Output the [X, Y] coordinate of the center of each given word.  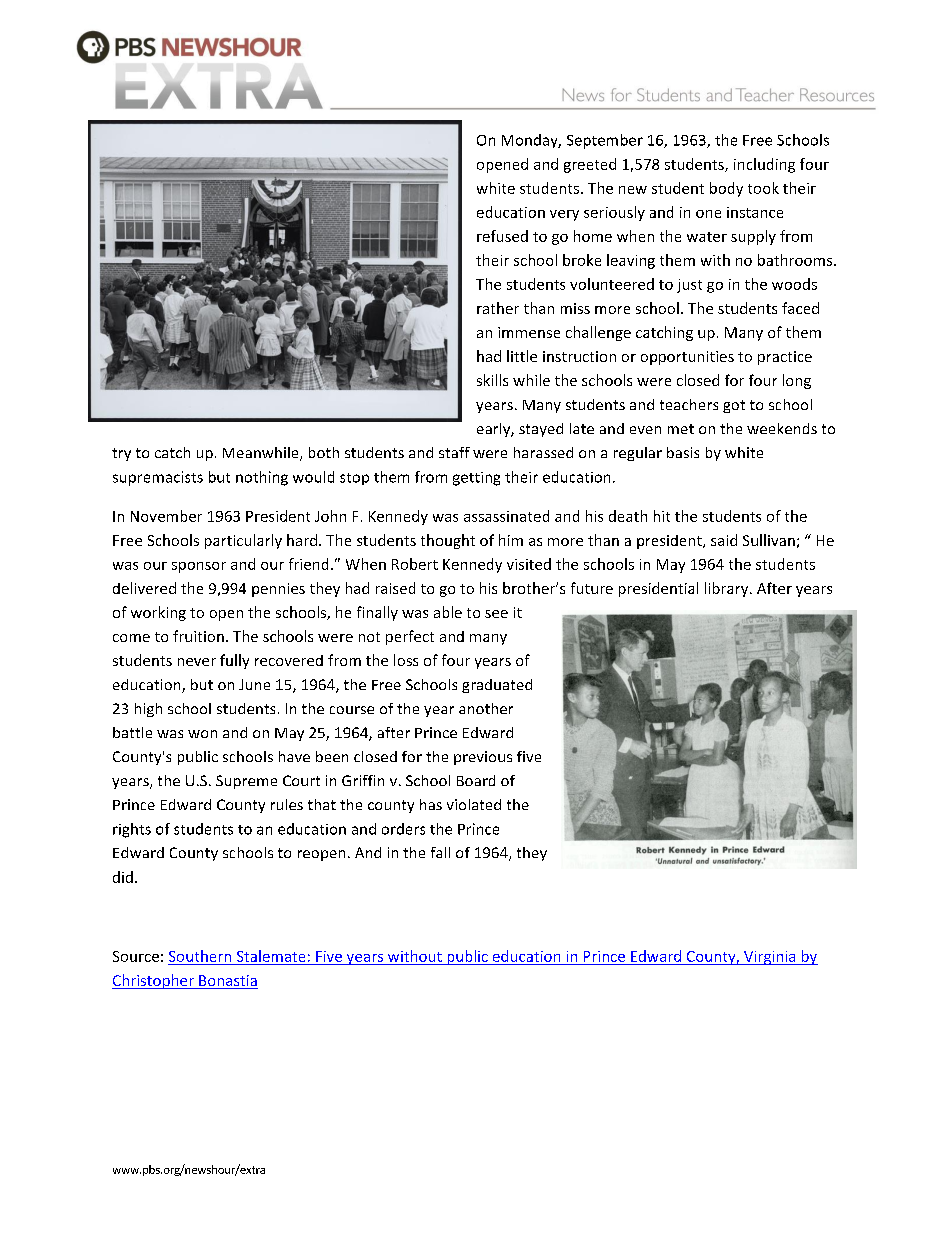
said [724, 540]
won [202, 734]
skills [492, 380]
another [486, 708]
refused [502, 236]
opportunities [687, 358]
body [726, 189]
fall [440, 852]
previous [483, 758]
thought [448, 541]
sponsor [199, 567]
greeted [590, 165]
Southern [200, 956]
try [121, 454]
